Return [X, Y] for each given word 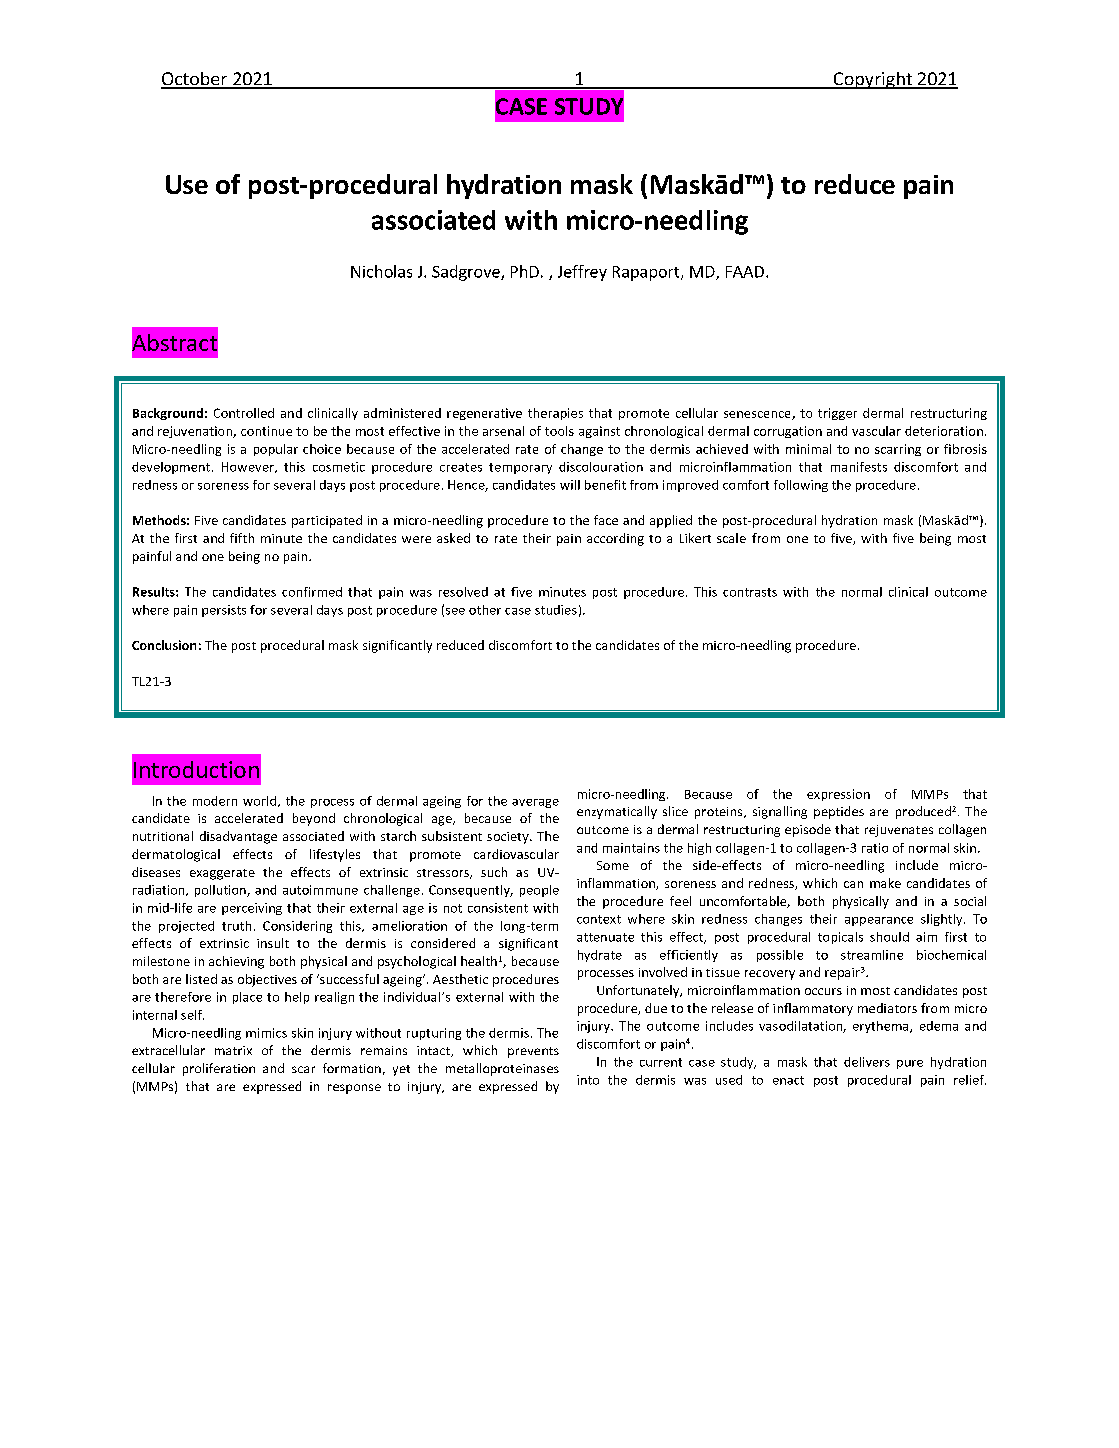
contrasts [750, 592]
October [195, 80]
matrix [233, 1050]
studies [556, 610]
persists [224, 611]
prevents [533, 1052]
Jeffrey [582, 273]
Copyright [873, 80]
